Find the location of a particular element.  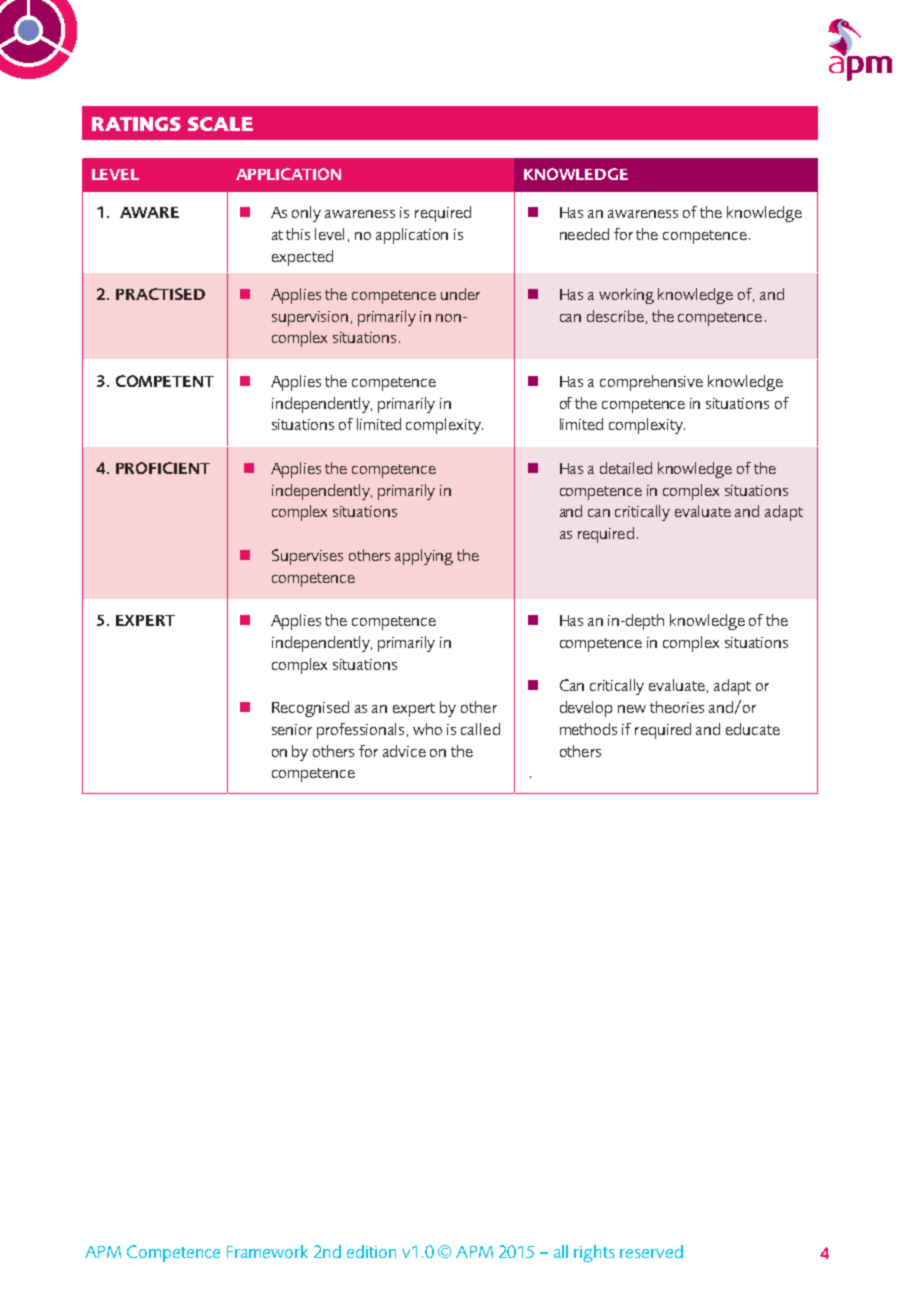

SCALE is located at coordinates (220, 124).
